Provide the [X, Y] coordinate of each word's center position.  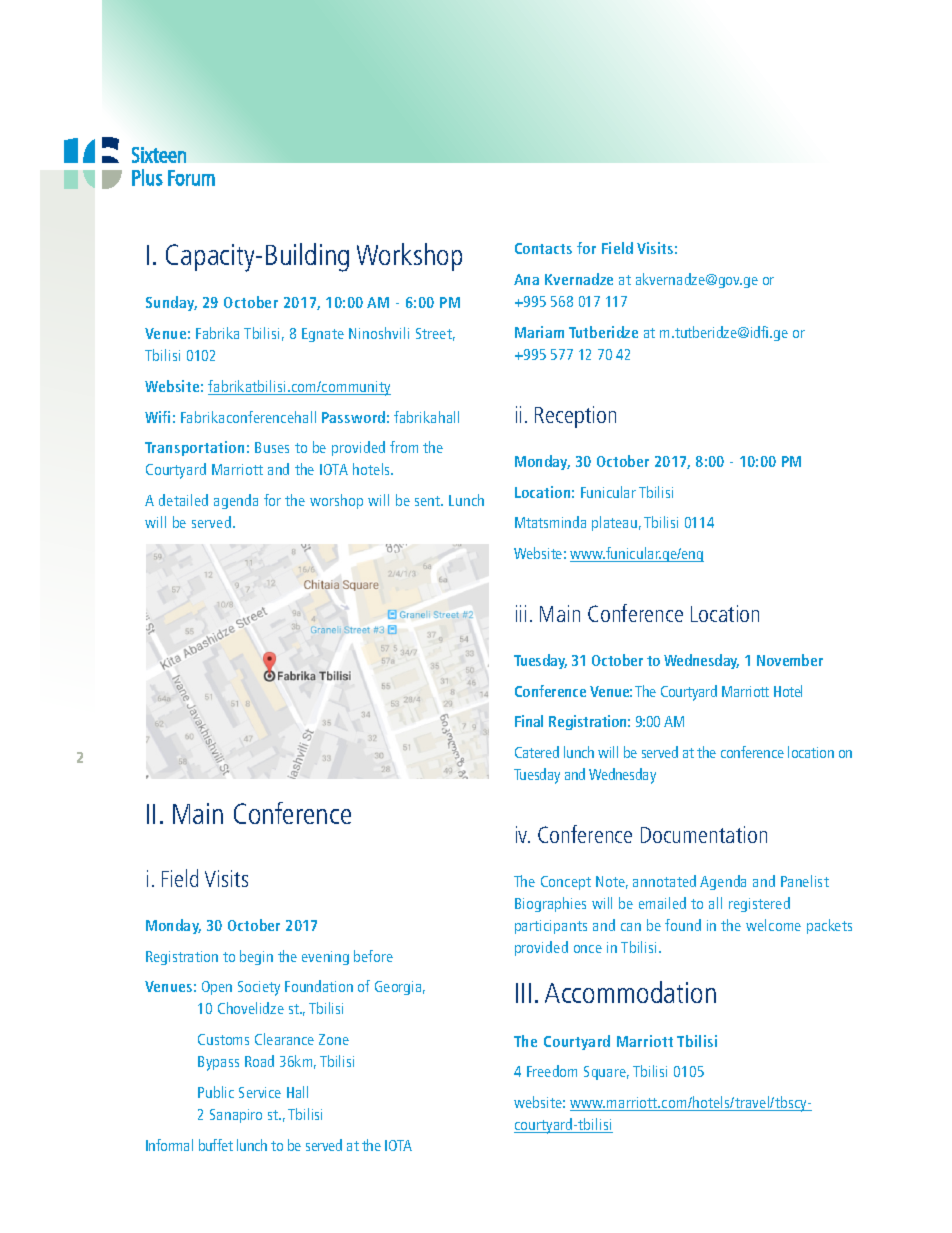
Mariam [539, 332]
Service [260, 1092]
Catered [537, 752]
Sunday [171, 303]
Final [529, 721]
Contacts [543, 248]
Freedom [552, 1071]
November [790, 660]
